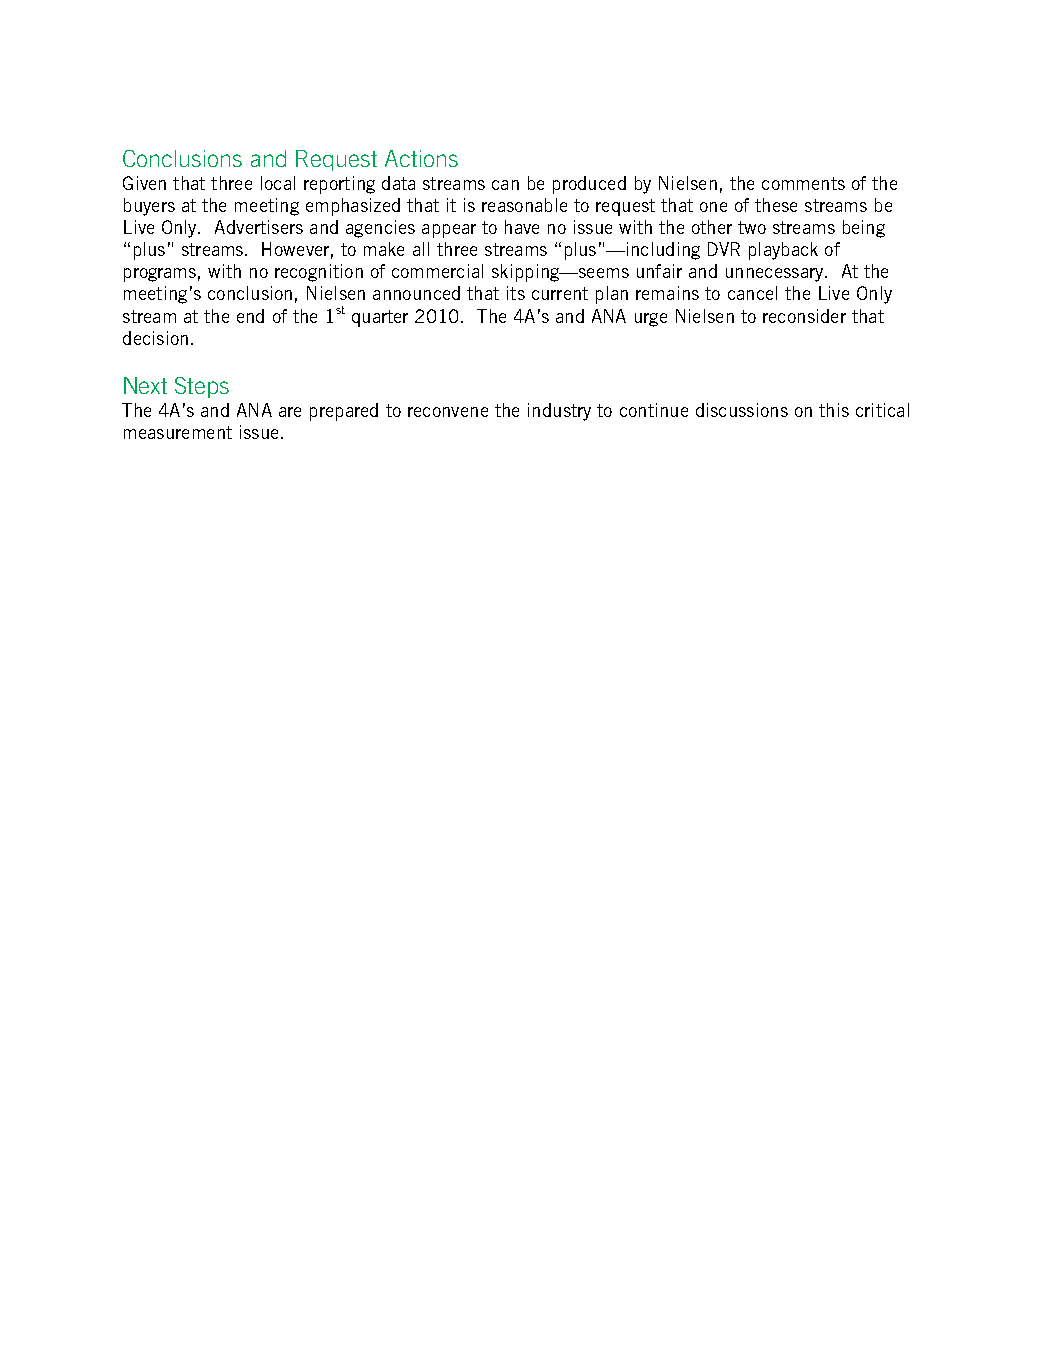 The image size is (1039, 1345). Describe the element at coordinates (250, 316) in the page. I see `end` at that location.
